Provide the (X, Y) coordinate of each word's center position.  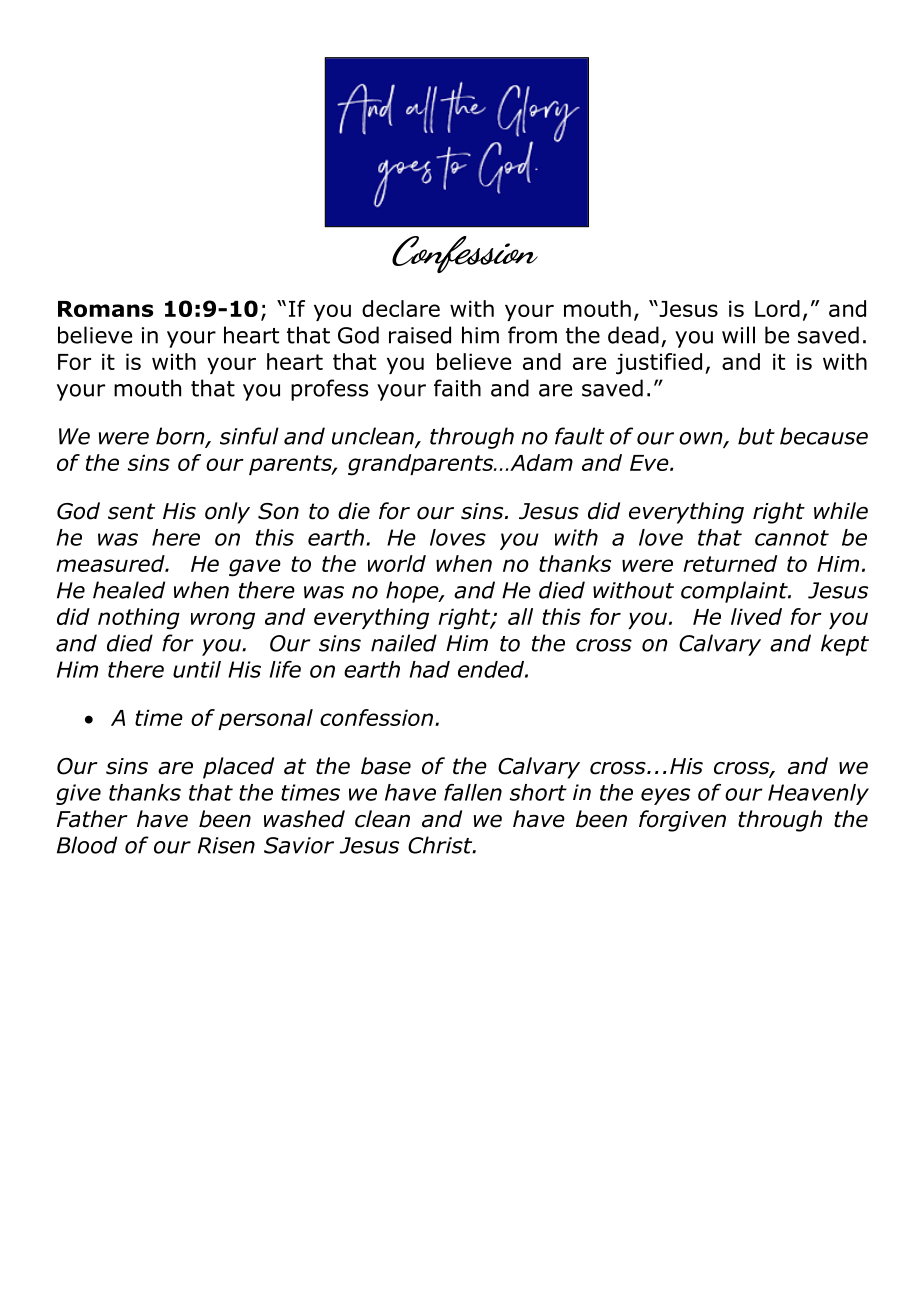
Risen (226, 845)
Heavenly (818, 794)
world (397, 563)
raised (420, 335)
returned (730, 563)
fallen (473, 792)
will (738, 335)
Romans (105, 309)
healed (129, 590)
